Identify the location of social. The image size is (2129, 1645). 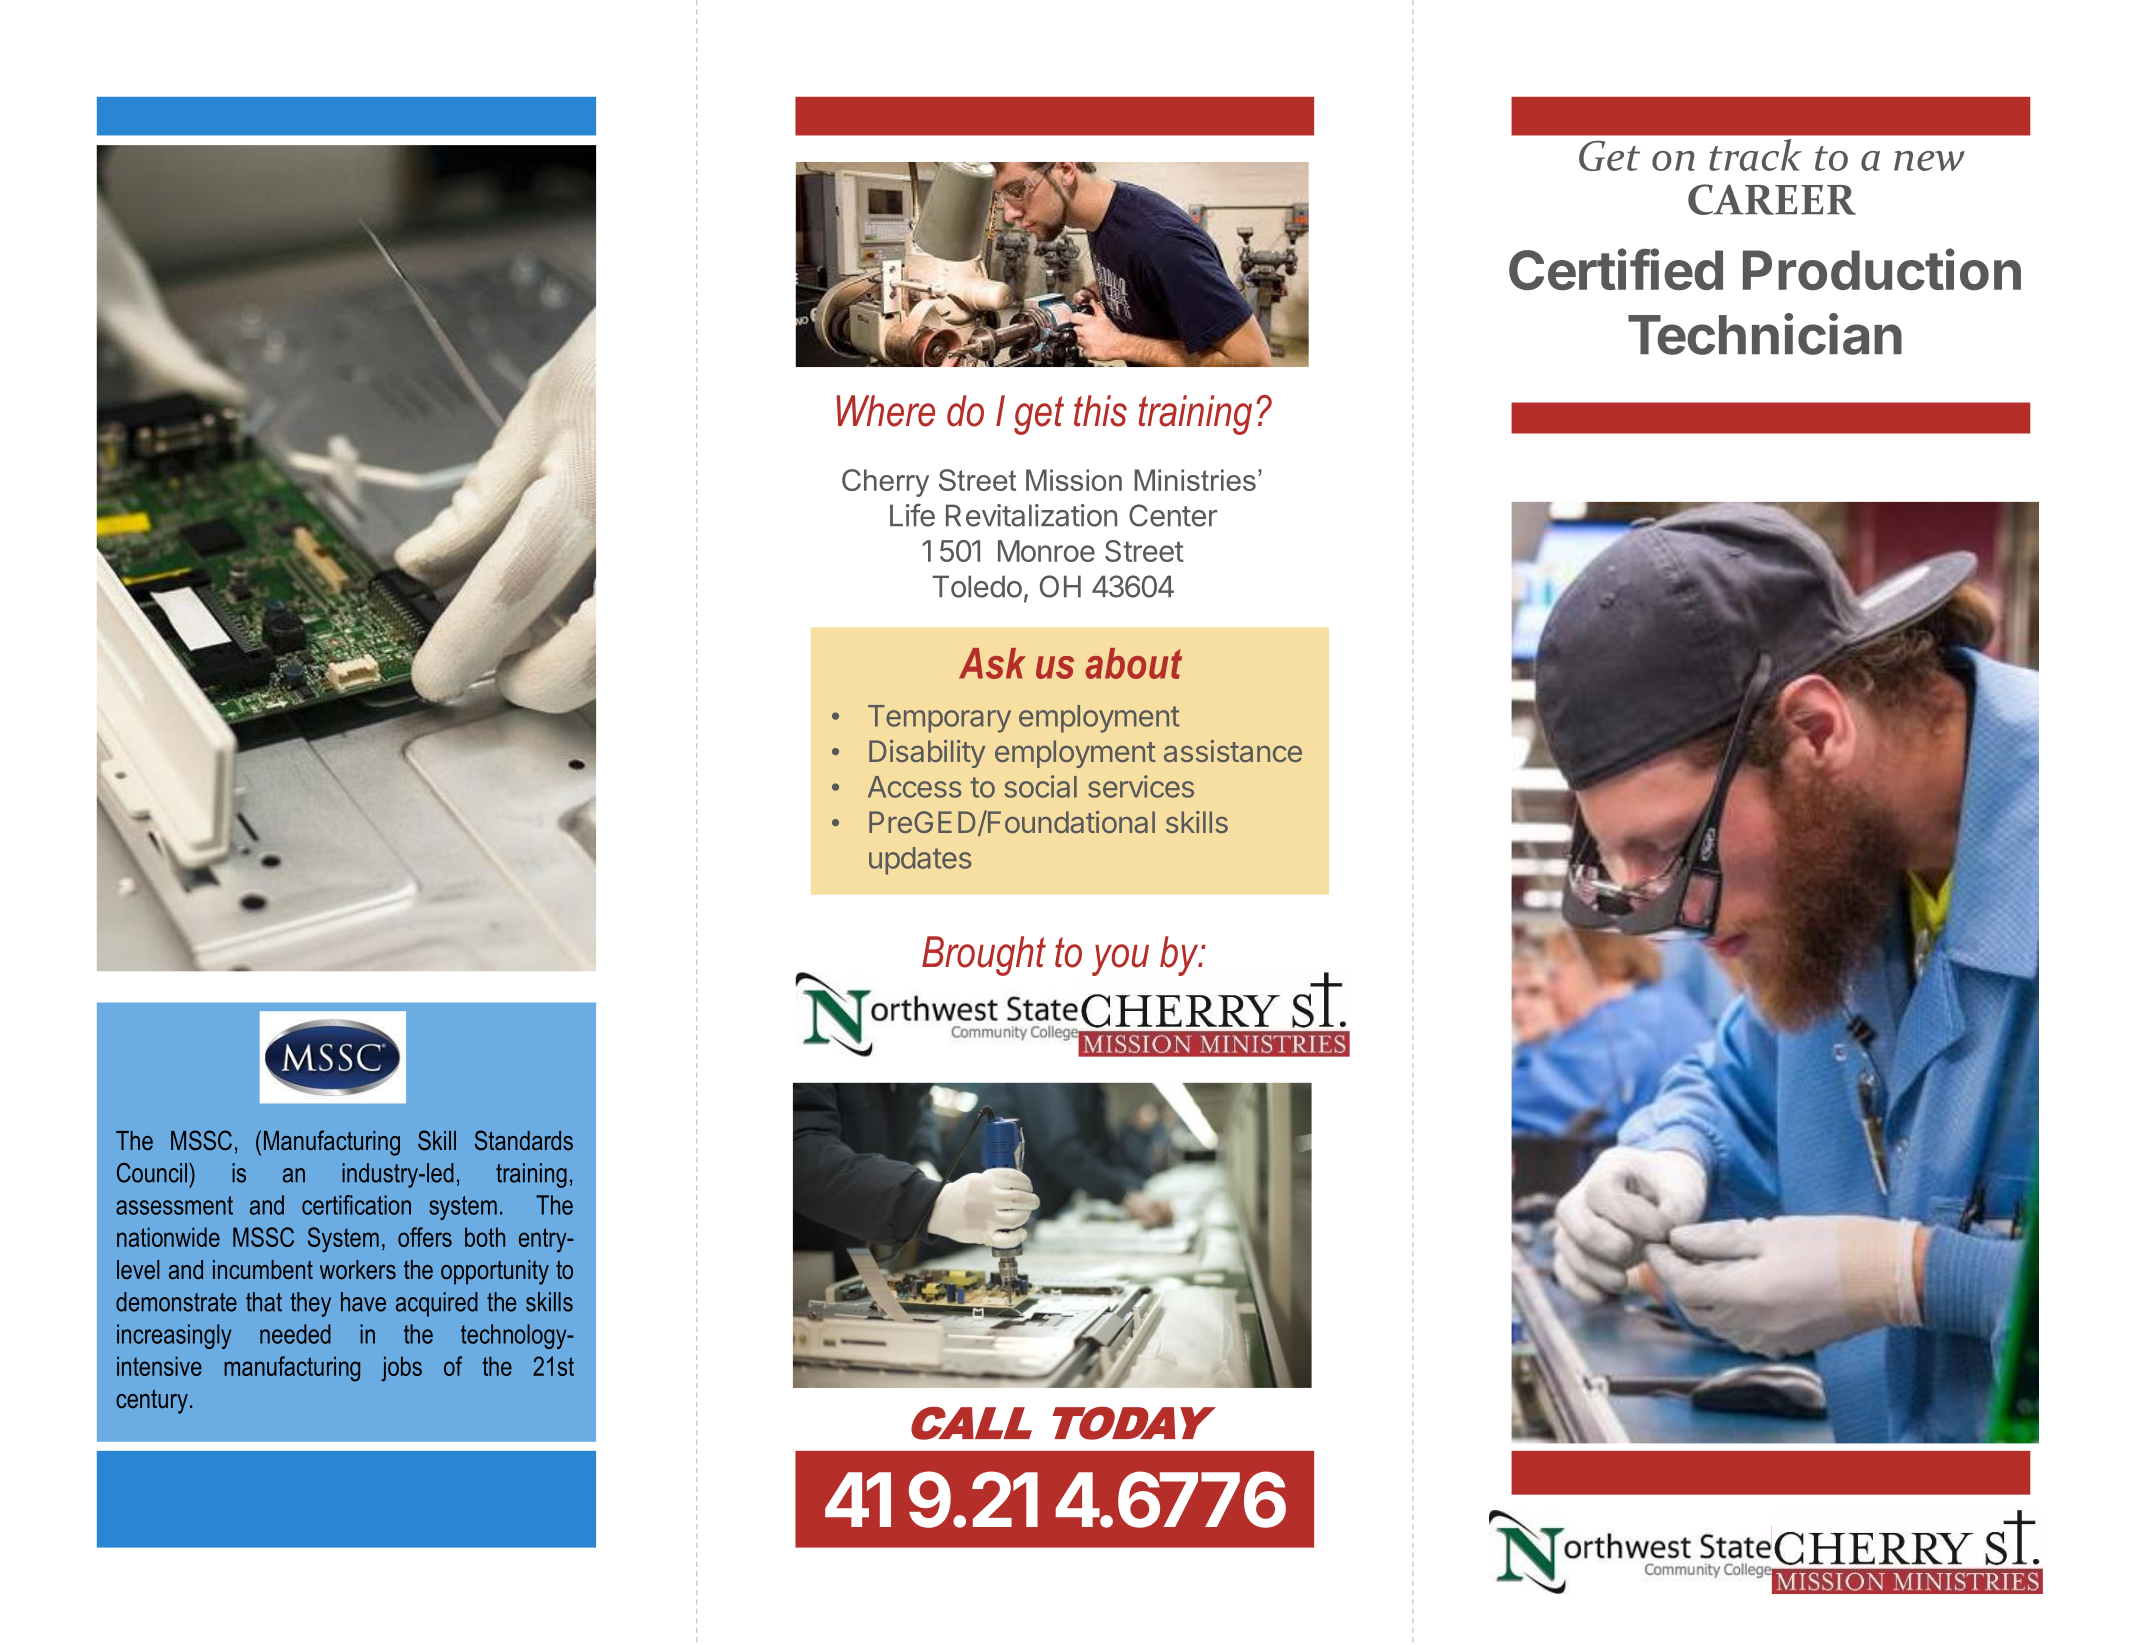
(1041, 786).
